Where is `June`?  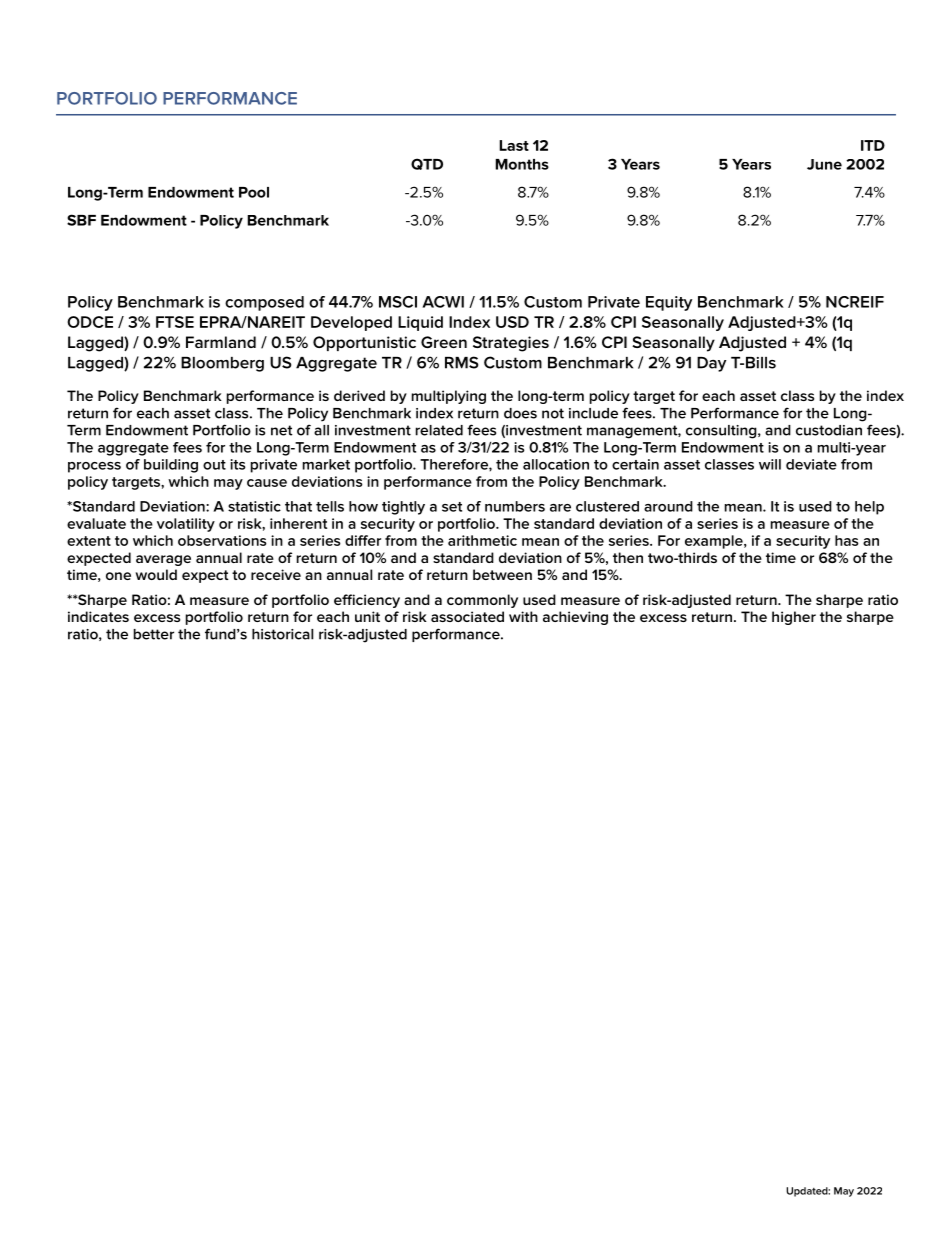
June is located at coordinates (824, 164).
